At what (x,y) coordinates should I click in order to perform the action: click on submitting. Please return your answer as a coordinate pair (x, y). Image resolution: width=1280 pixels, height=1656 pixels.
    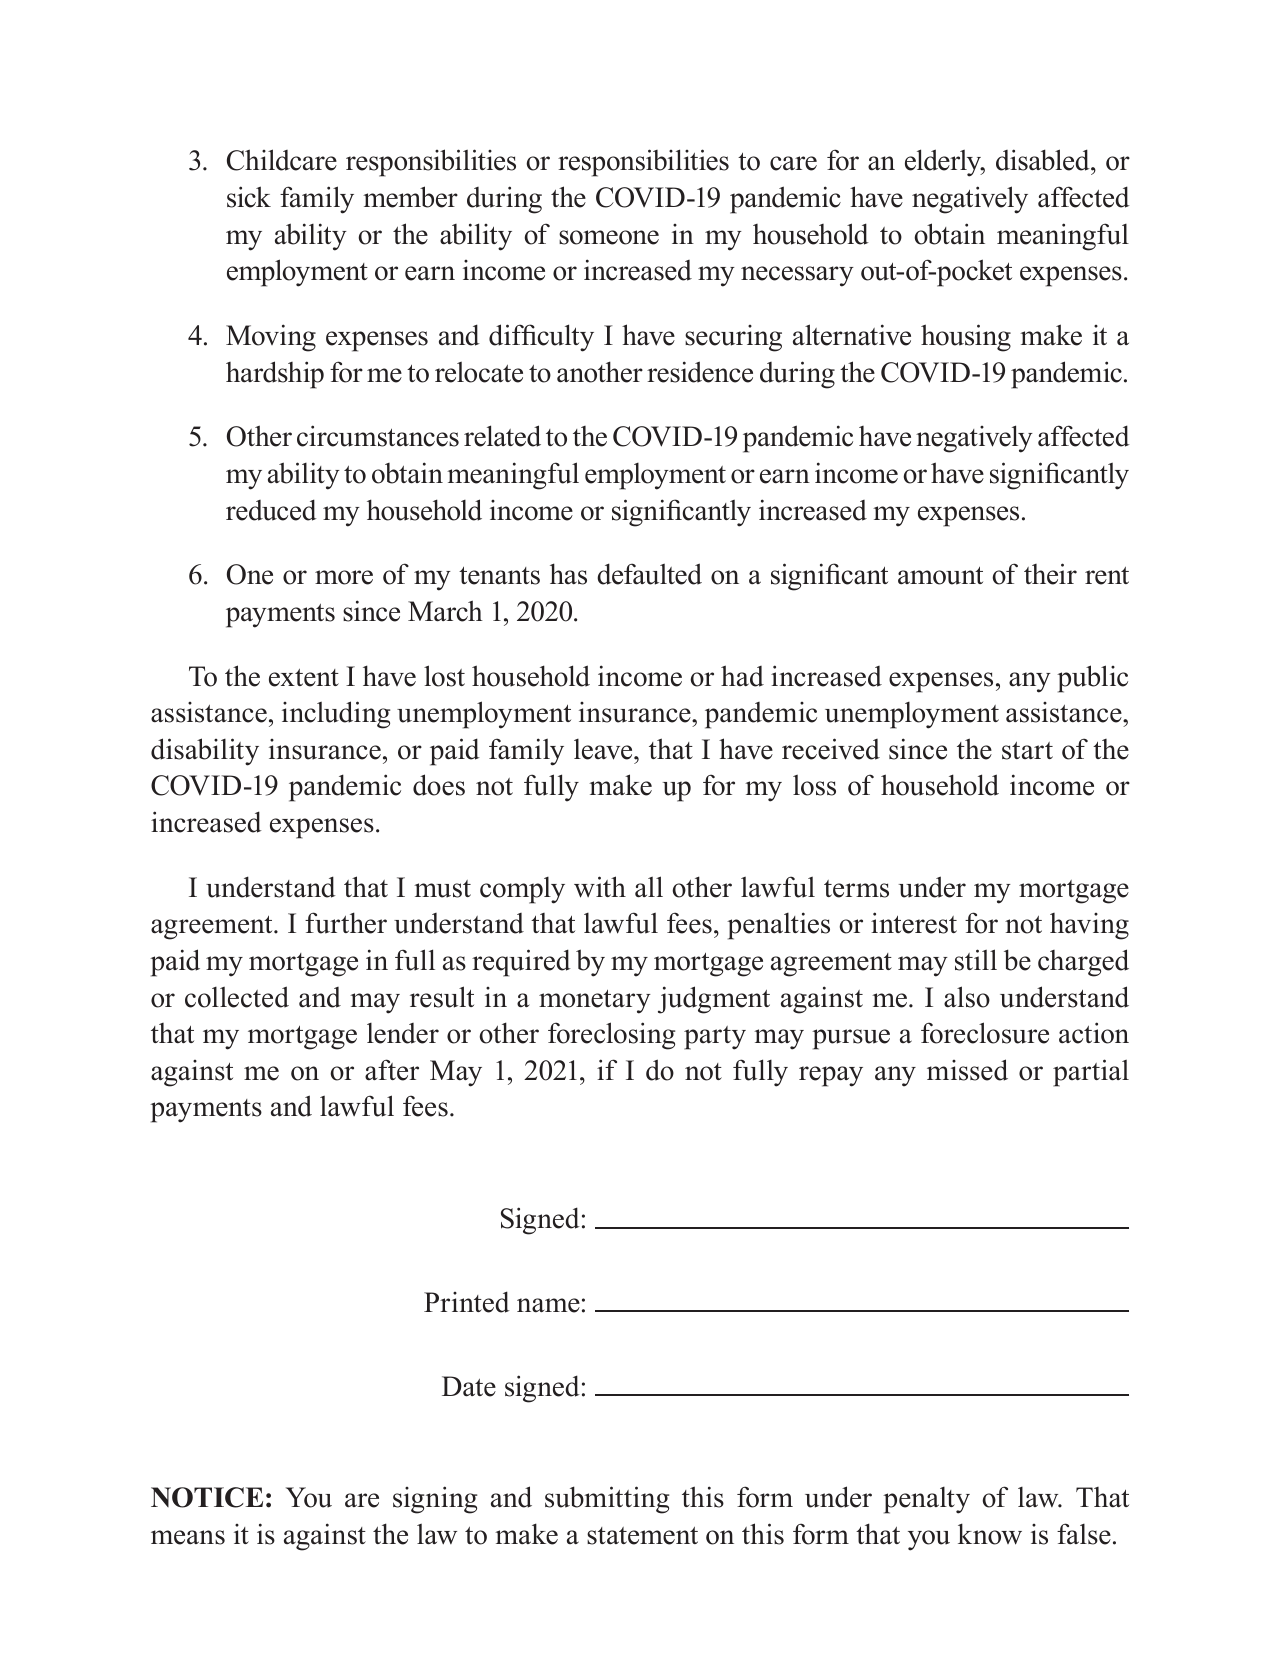
    Looking at the image, I should click on (607, 1500).
